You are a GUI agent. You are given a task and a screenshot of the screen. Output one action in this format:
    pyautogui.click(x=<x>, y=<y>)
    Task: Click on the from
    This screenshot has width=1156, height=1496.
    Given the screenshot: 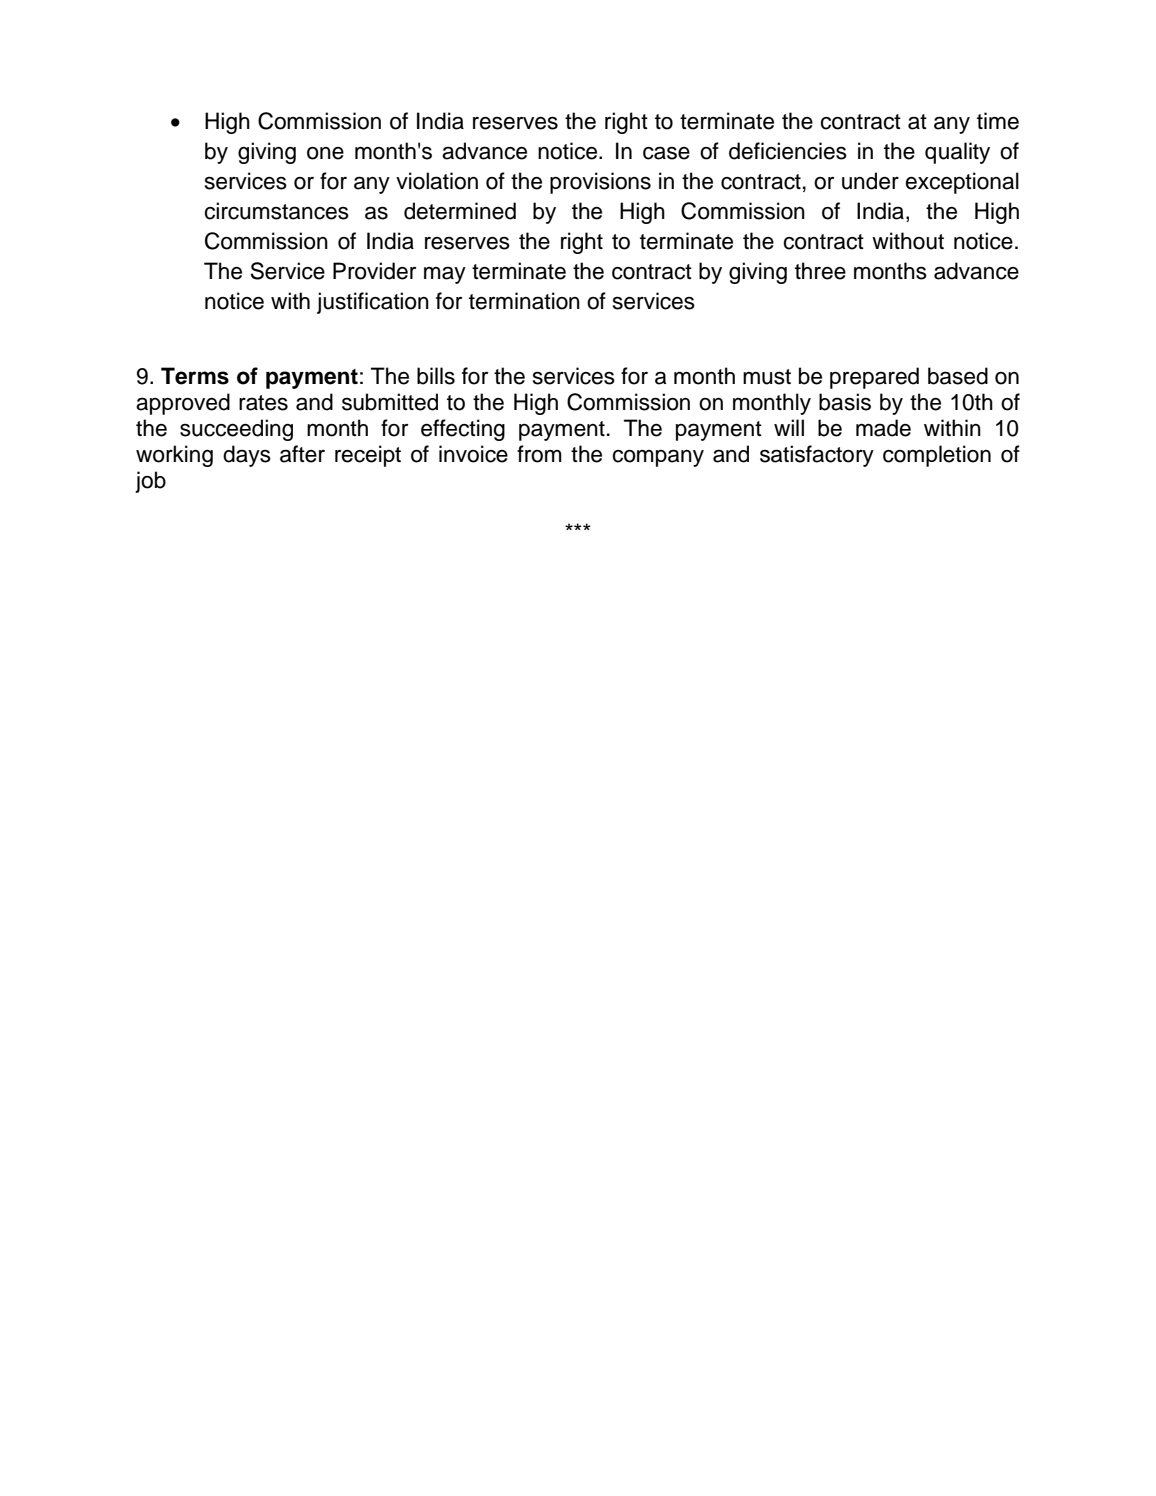 What is the action you would take?
    pyautogui.click(x=539, y=454)
